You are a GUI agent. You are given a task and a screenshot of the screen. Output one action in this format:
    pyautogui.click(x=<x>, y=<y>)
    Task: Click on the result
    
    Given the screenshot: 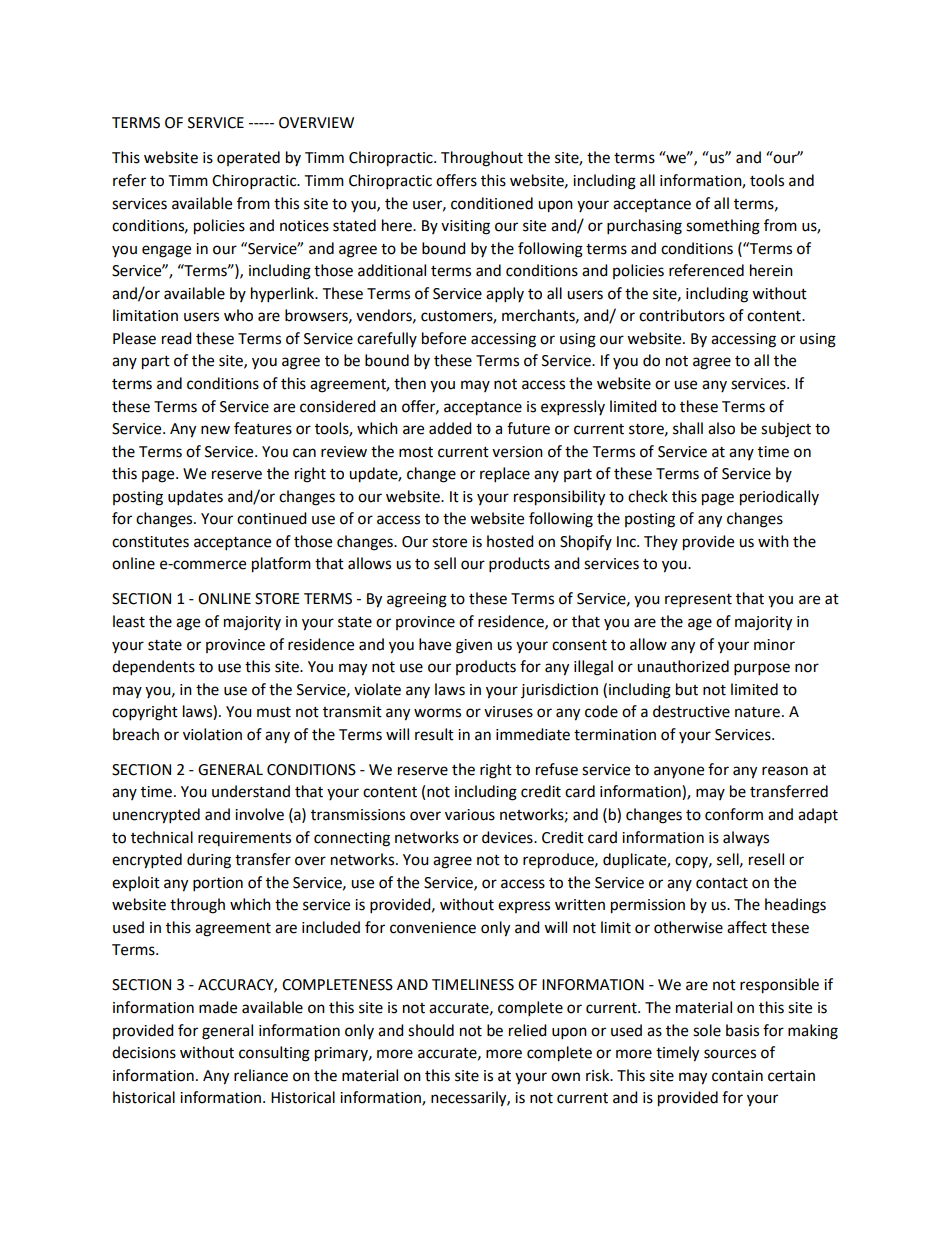 What is the action you would take?
    pyautogui.click(x=434, y=734)
